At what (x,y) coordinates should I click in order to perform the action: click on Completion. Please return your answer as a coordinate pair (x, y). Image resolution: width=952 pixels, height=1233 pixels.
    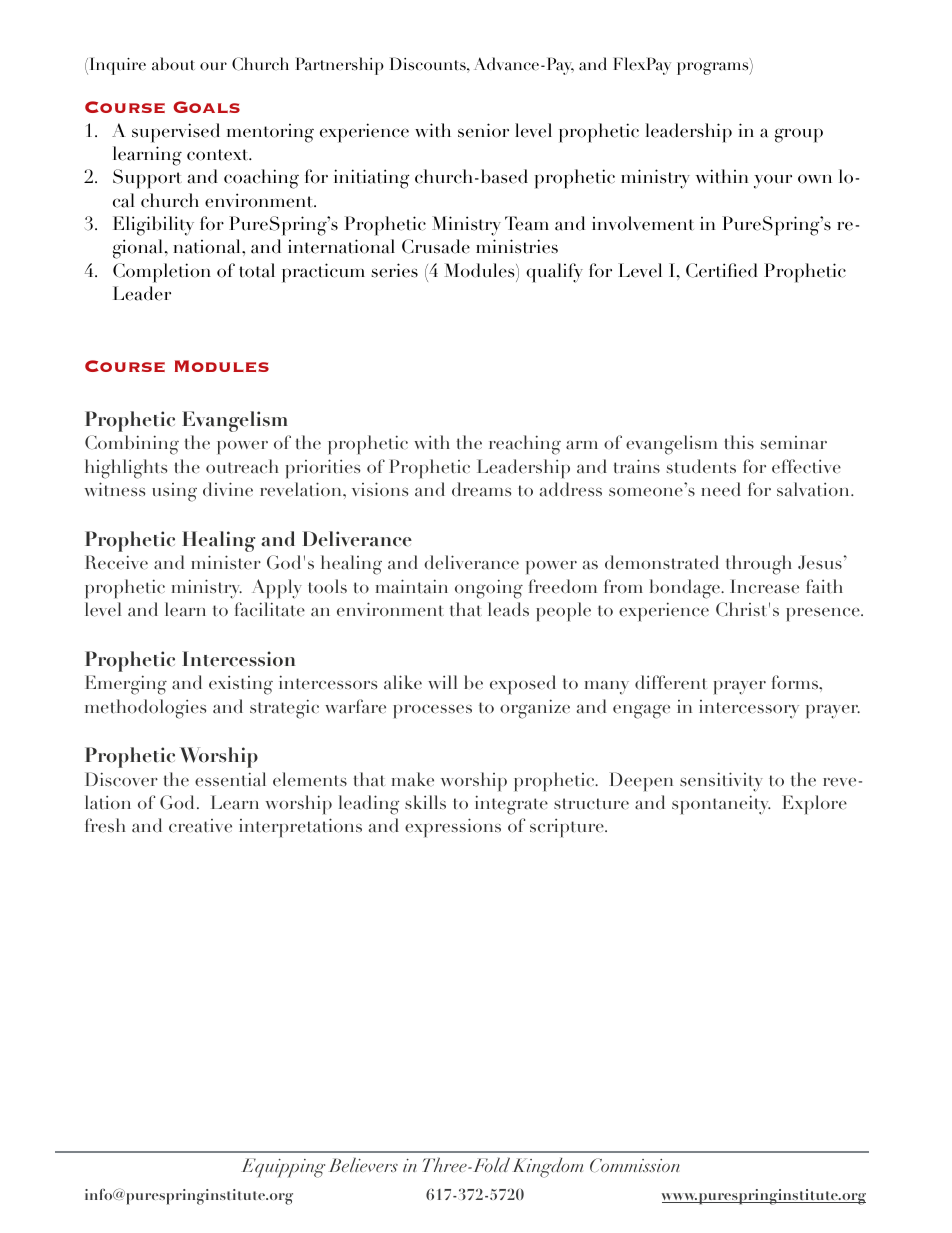
    Looking at the image, I should click on (162, 273).
